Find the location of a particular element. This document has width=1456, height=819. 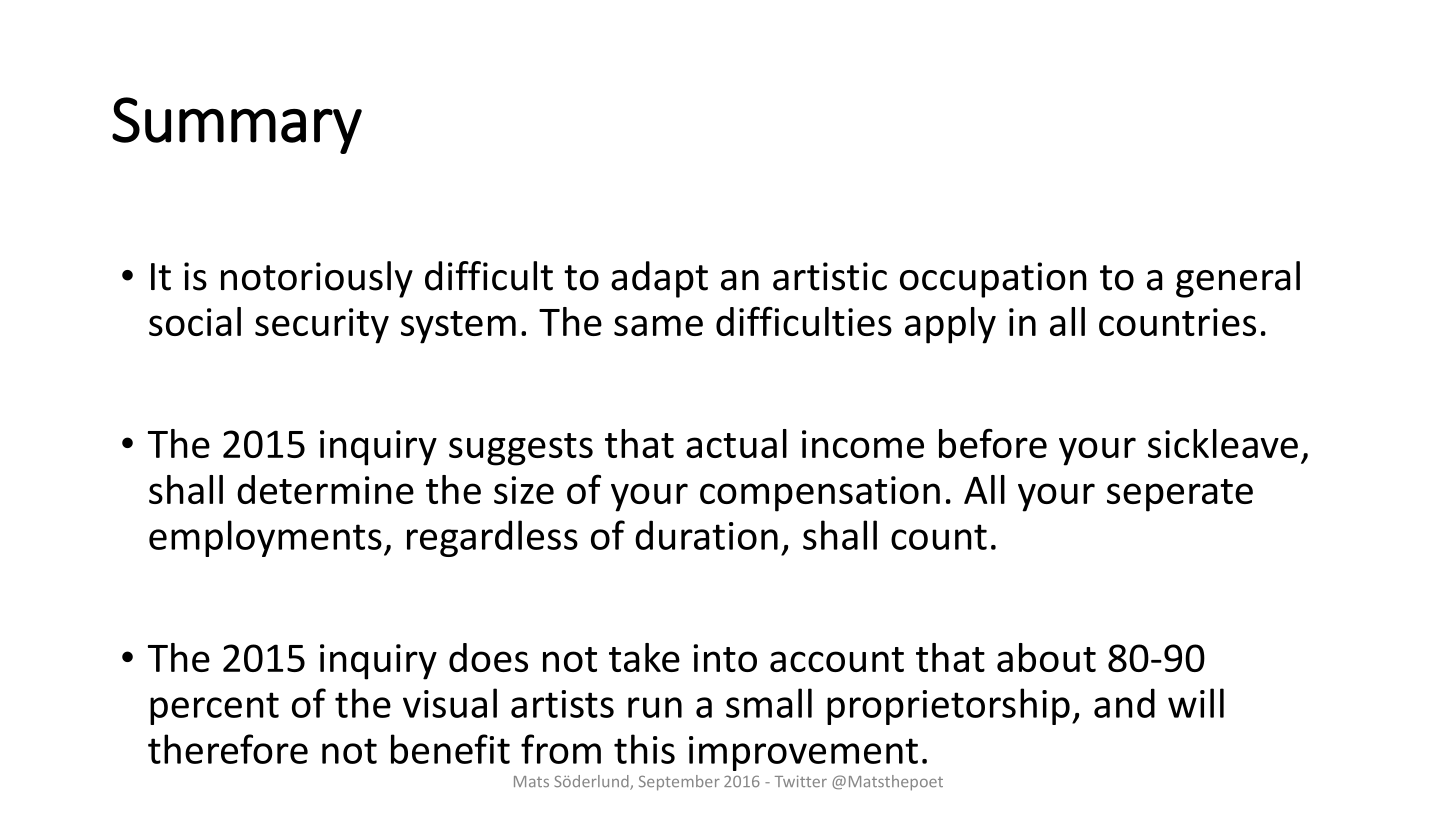

apply is located at coordinates (950, 325).
